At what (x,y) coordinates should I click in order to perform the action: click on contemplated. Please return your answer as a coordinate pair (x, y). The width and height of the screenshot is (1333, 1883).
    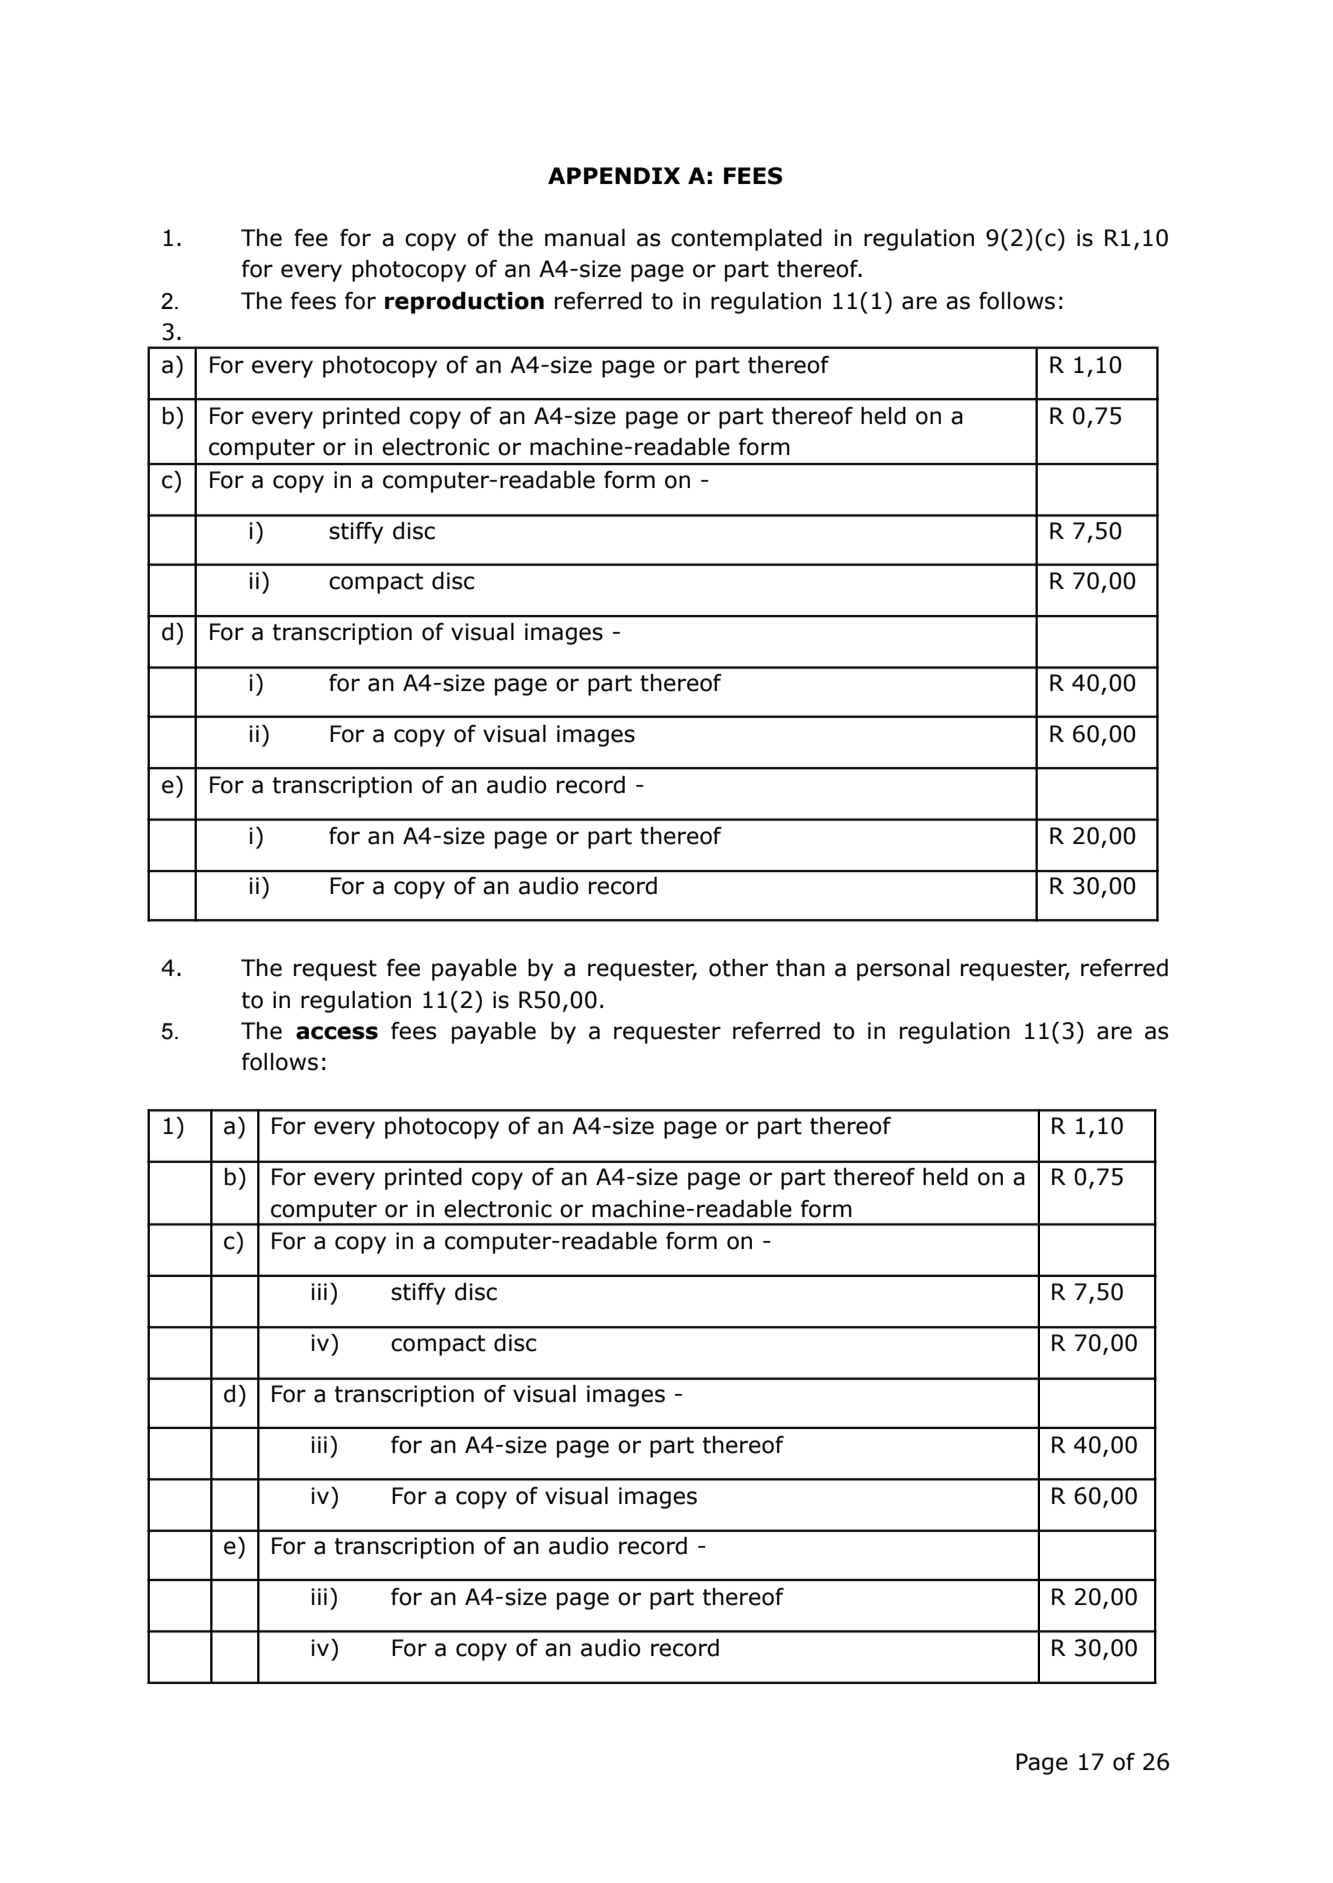
    Looking at the image, I should click on (746, 240).
